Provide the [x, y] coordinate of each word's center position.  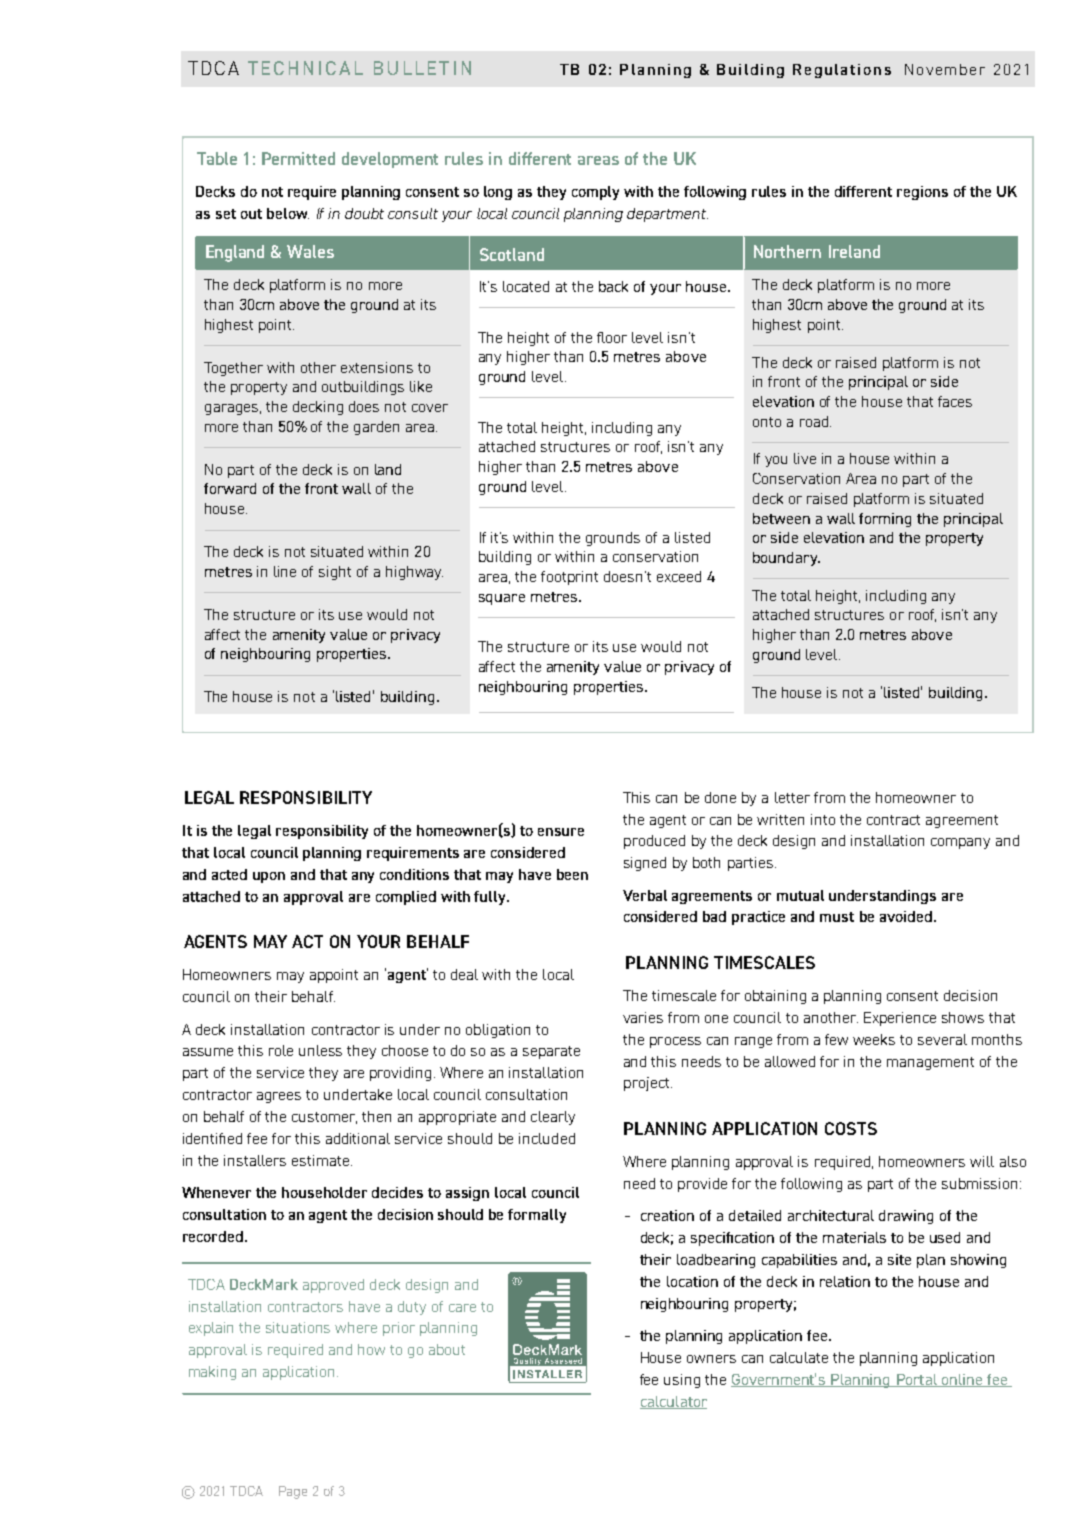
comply [595, 193]
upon [269, 877]
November [945, 69]
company [960, 843]
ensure [561, 832]
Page [293, 1492]
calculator [673, 1402]
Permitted [298, 158]
